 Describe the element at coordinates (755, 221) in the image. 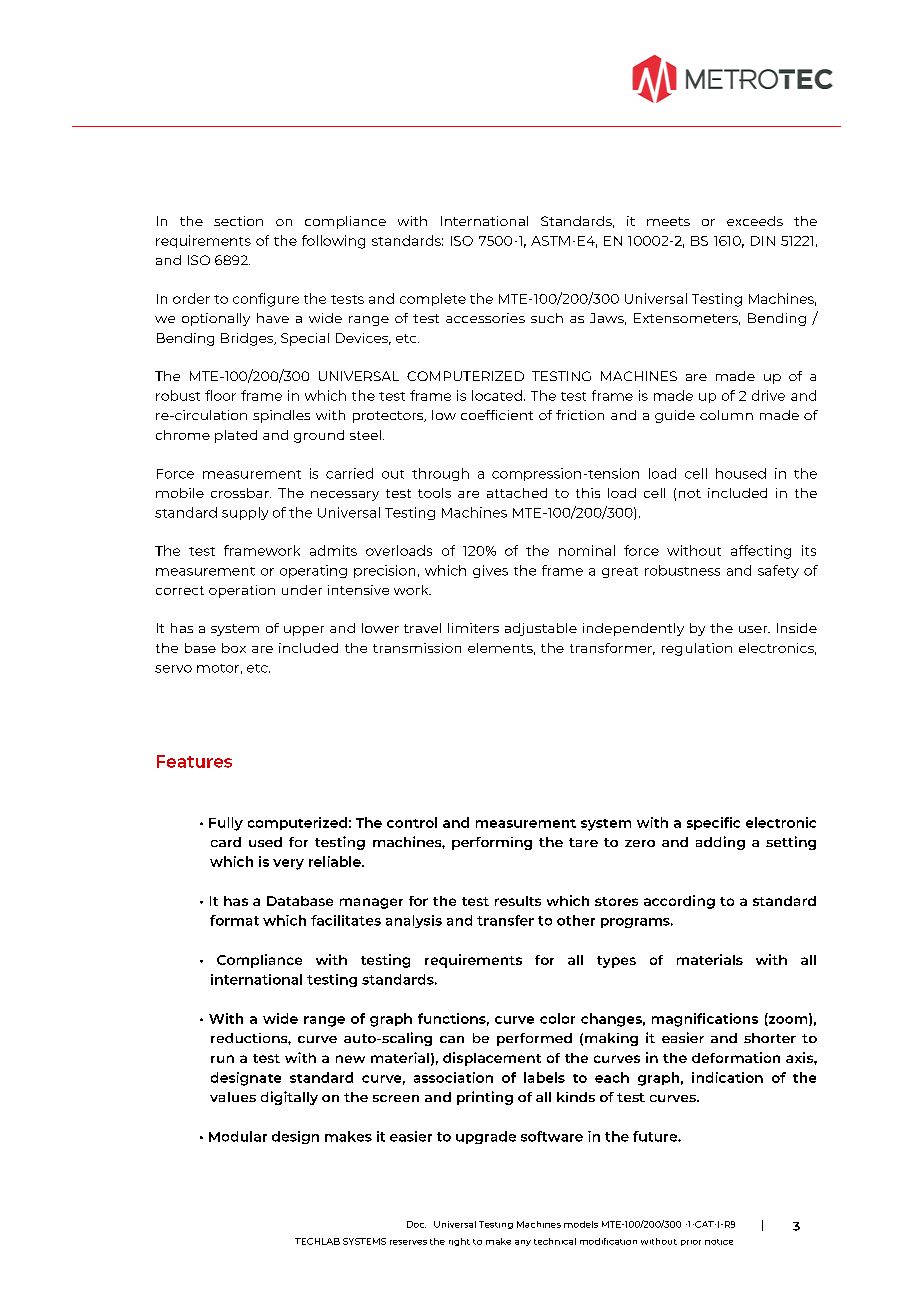

I see `exceeds` at that location.
